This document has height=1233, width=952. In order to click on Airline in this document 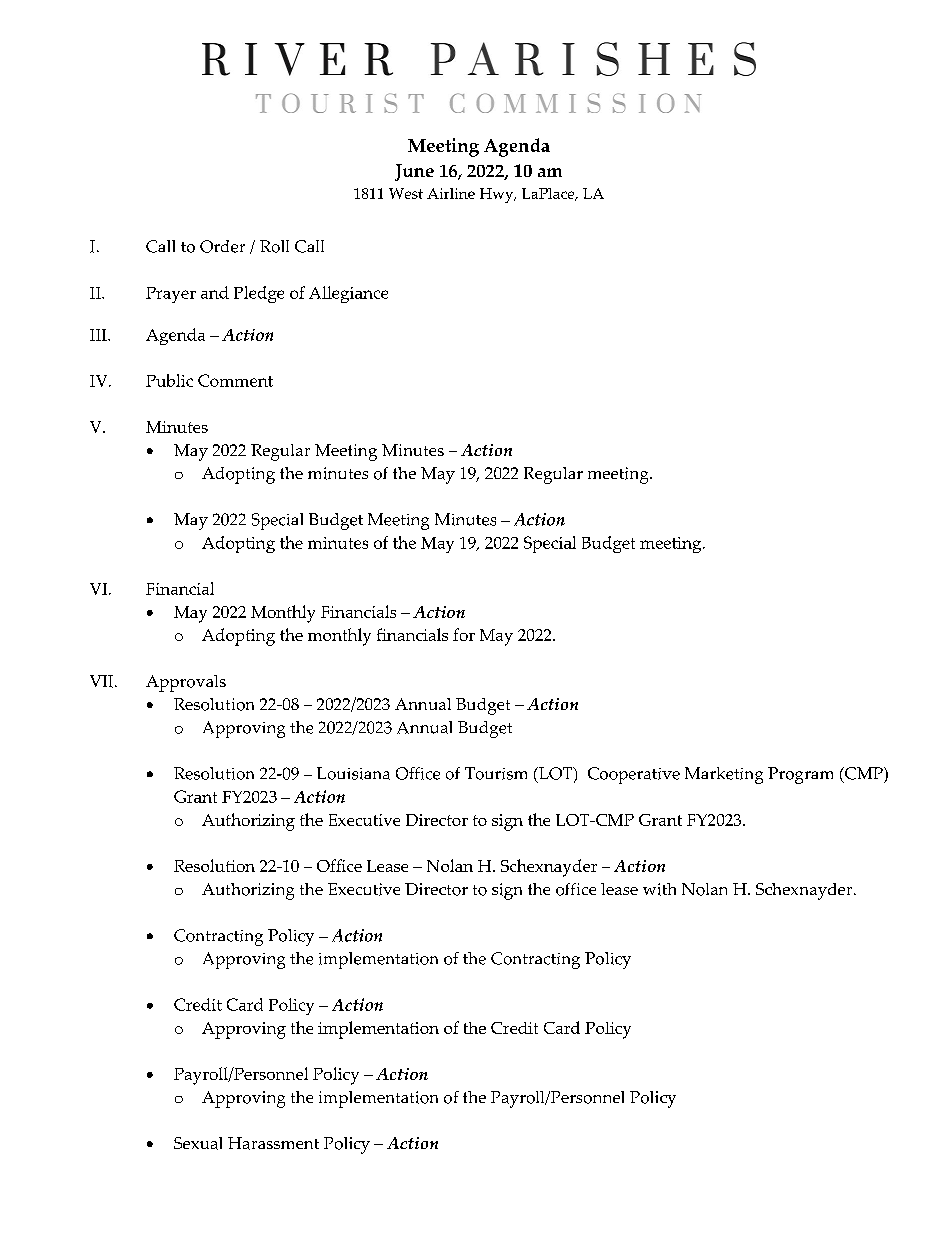, I will do `click(451, 193)`.
